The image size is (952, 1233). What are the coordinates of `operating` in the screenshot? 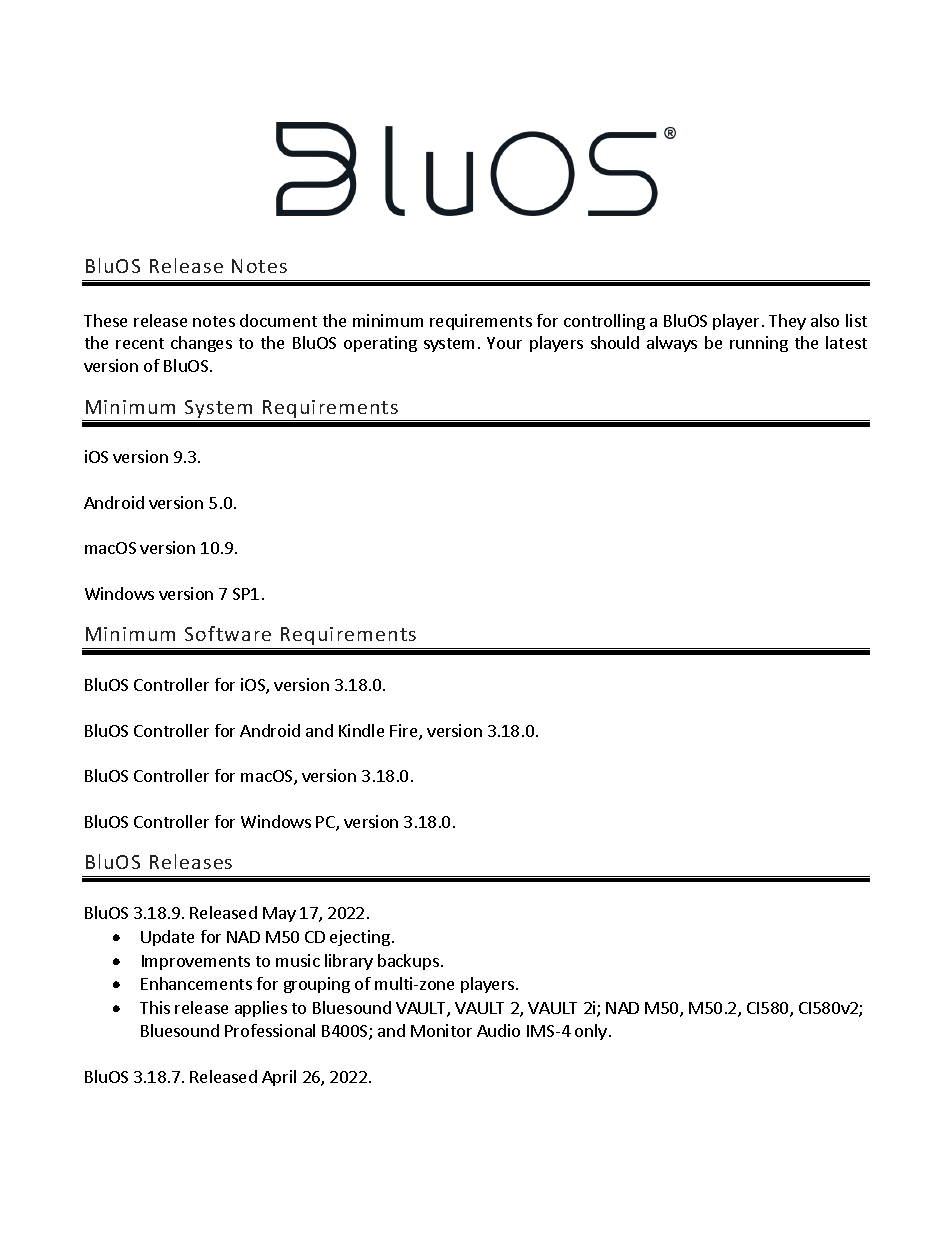 It's located at (380, 344).
